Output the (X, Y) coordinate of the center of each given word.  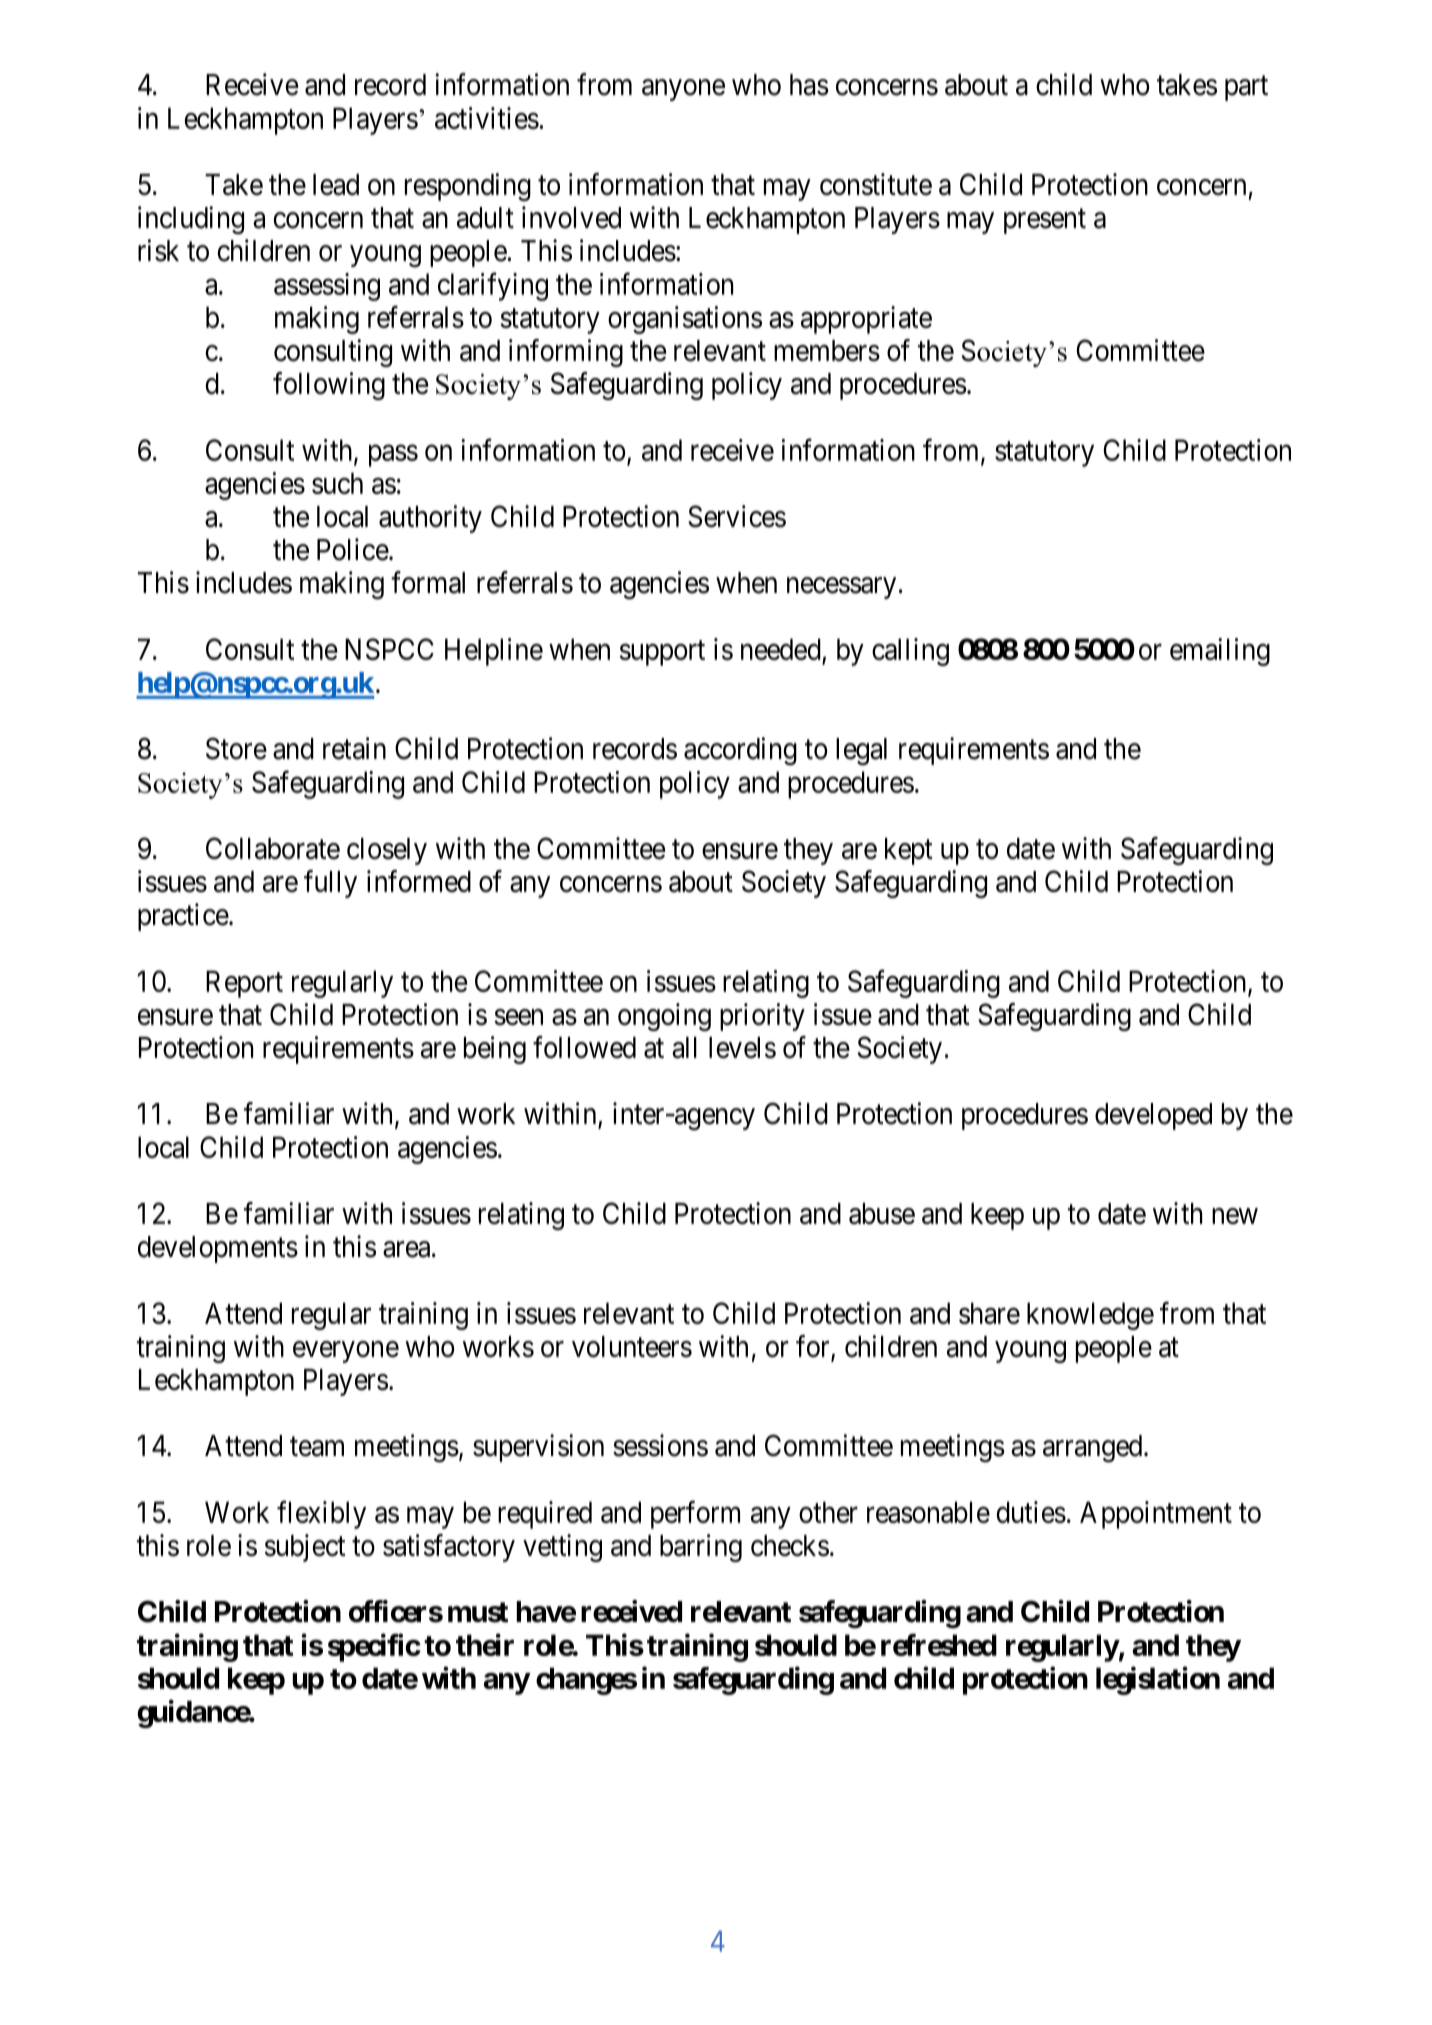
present (1045, 221)
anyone (683, 90)
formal (428, 582)
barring (701, 1548)
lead (336, 185)
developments (218, 1249)
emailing (1220, 652)
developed (1153, 1116)
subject (305, 1548)
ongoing (664, 1017)
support (662, 653)
